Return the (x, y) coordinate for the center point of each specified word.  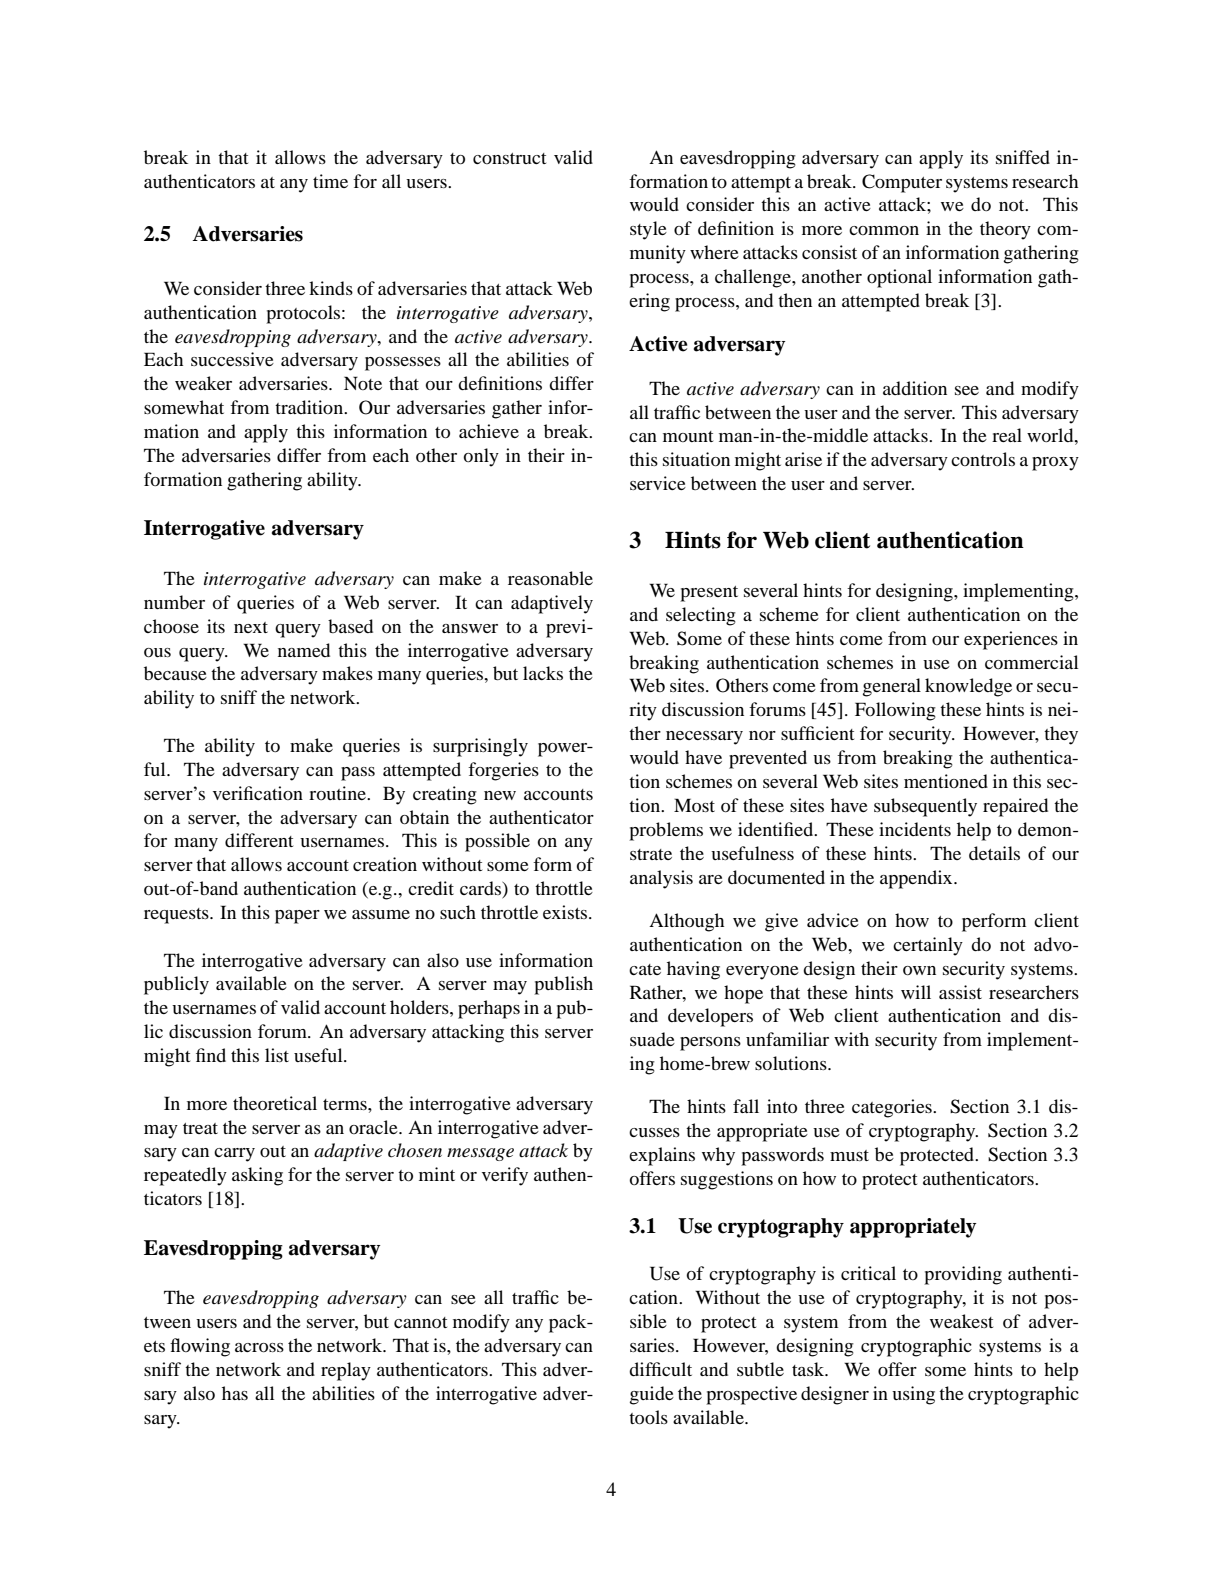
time (330, 181)
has (235, 1393)
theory (1005, 230)
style (648, 230)
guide (652, 1395)
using (913, 1395)
